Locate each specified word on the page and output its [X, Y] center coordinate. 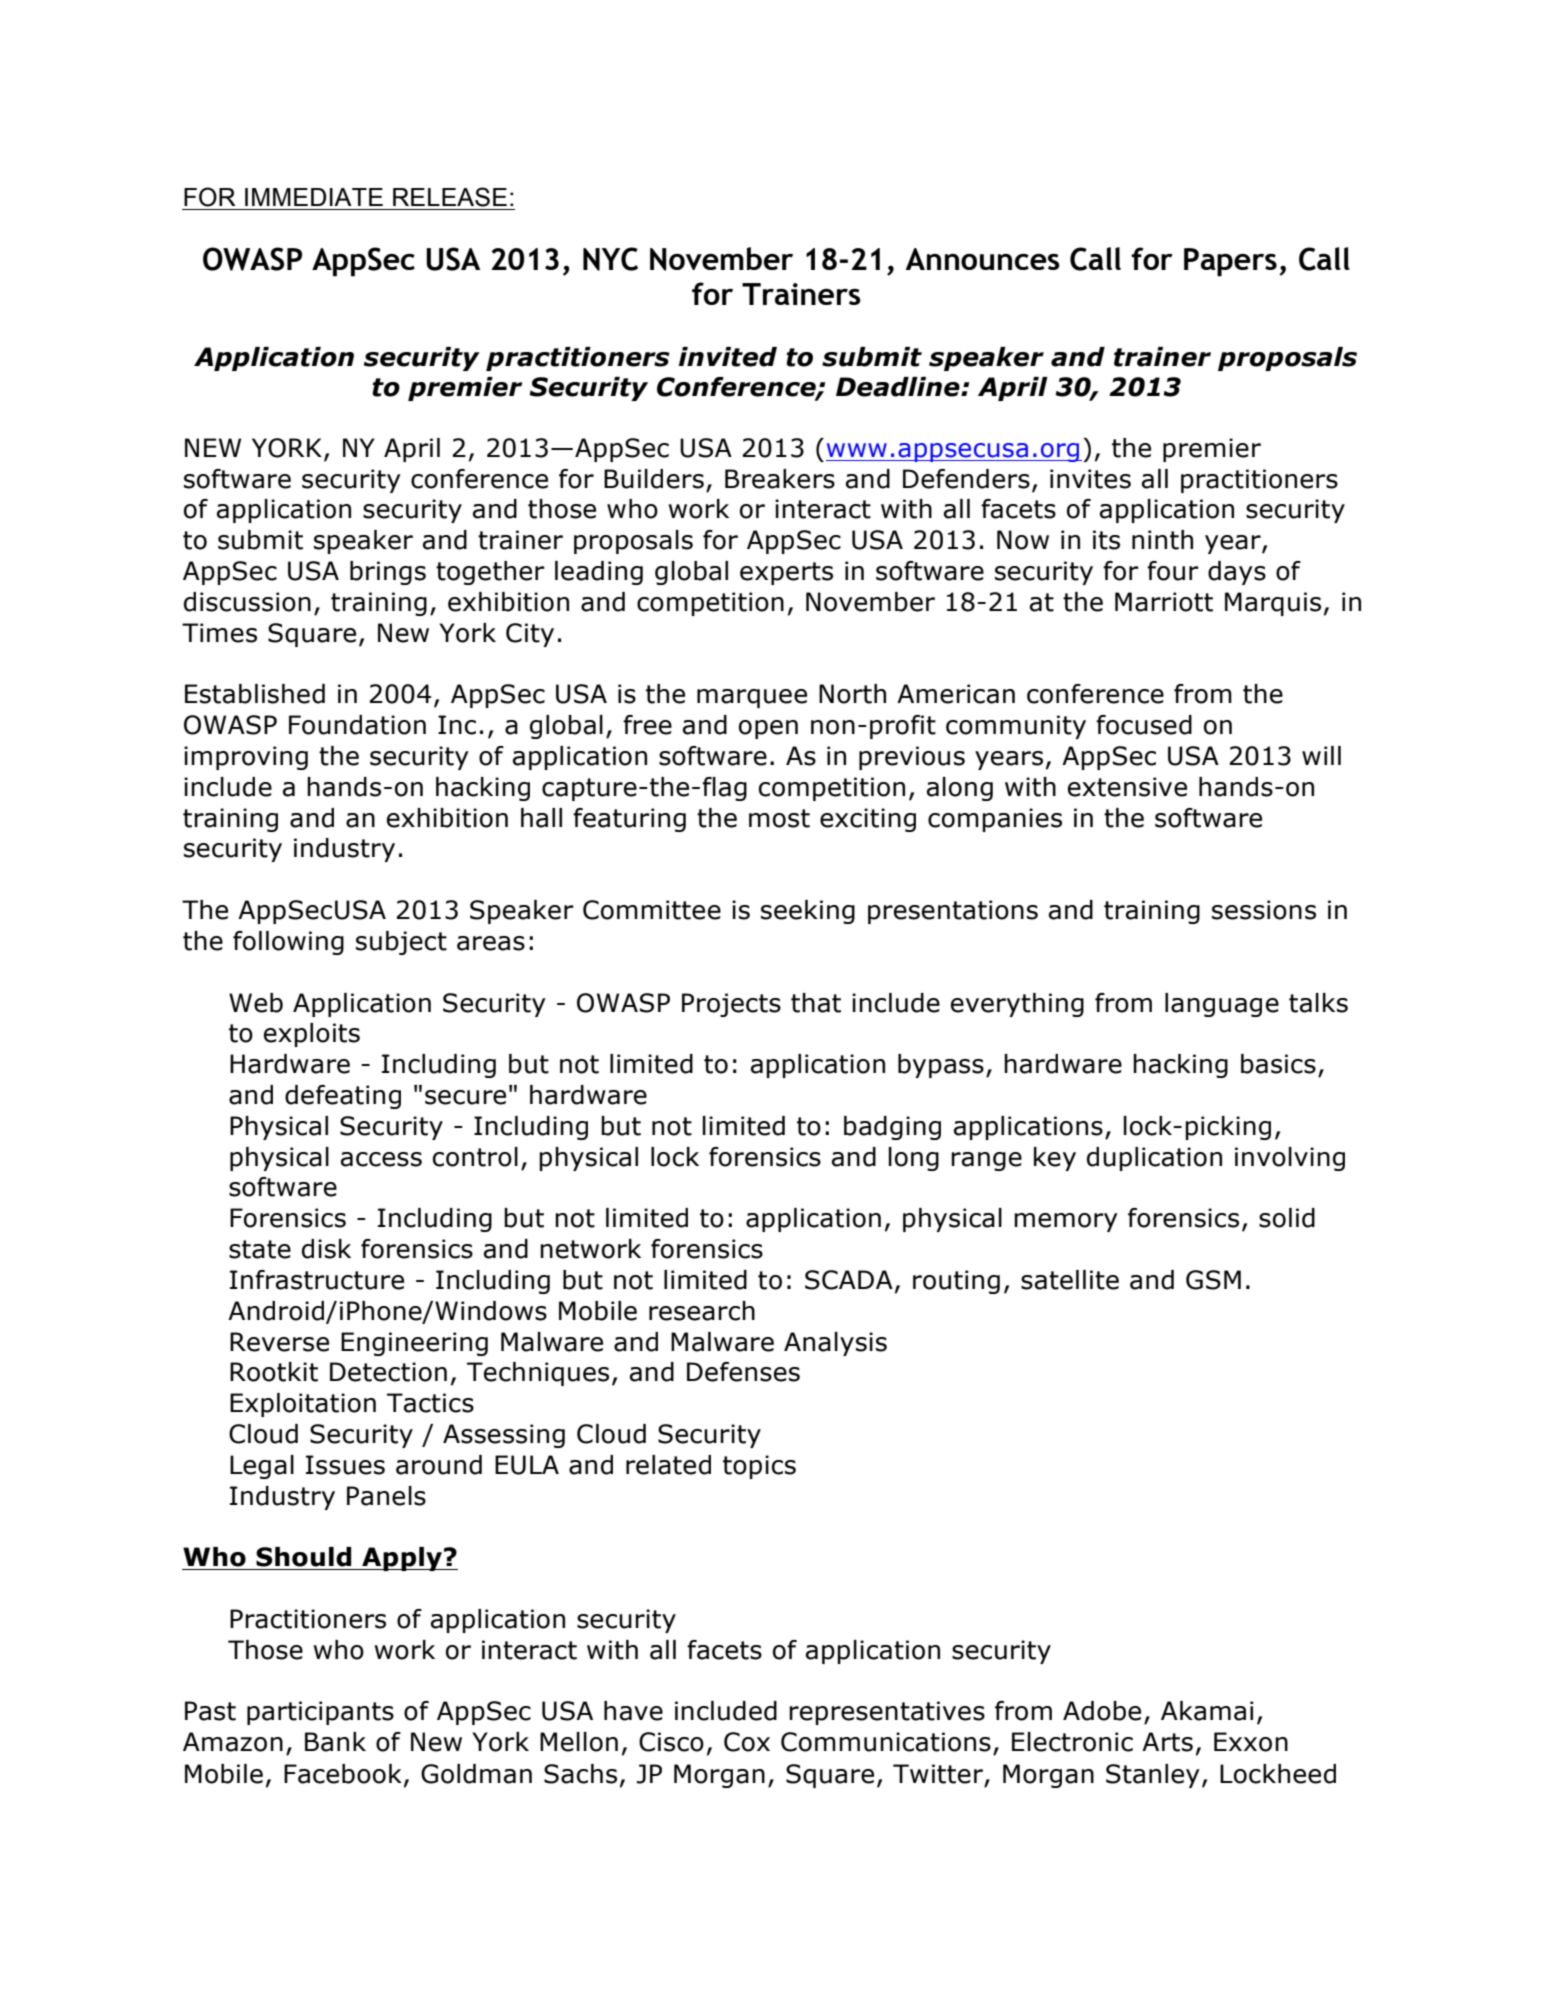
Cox [747, 1742]
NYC [610, 259]
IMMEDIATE [314, 197]
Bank [335, 1742]
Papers [1230, 262]
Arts [1167, 1742]
